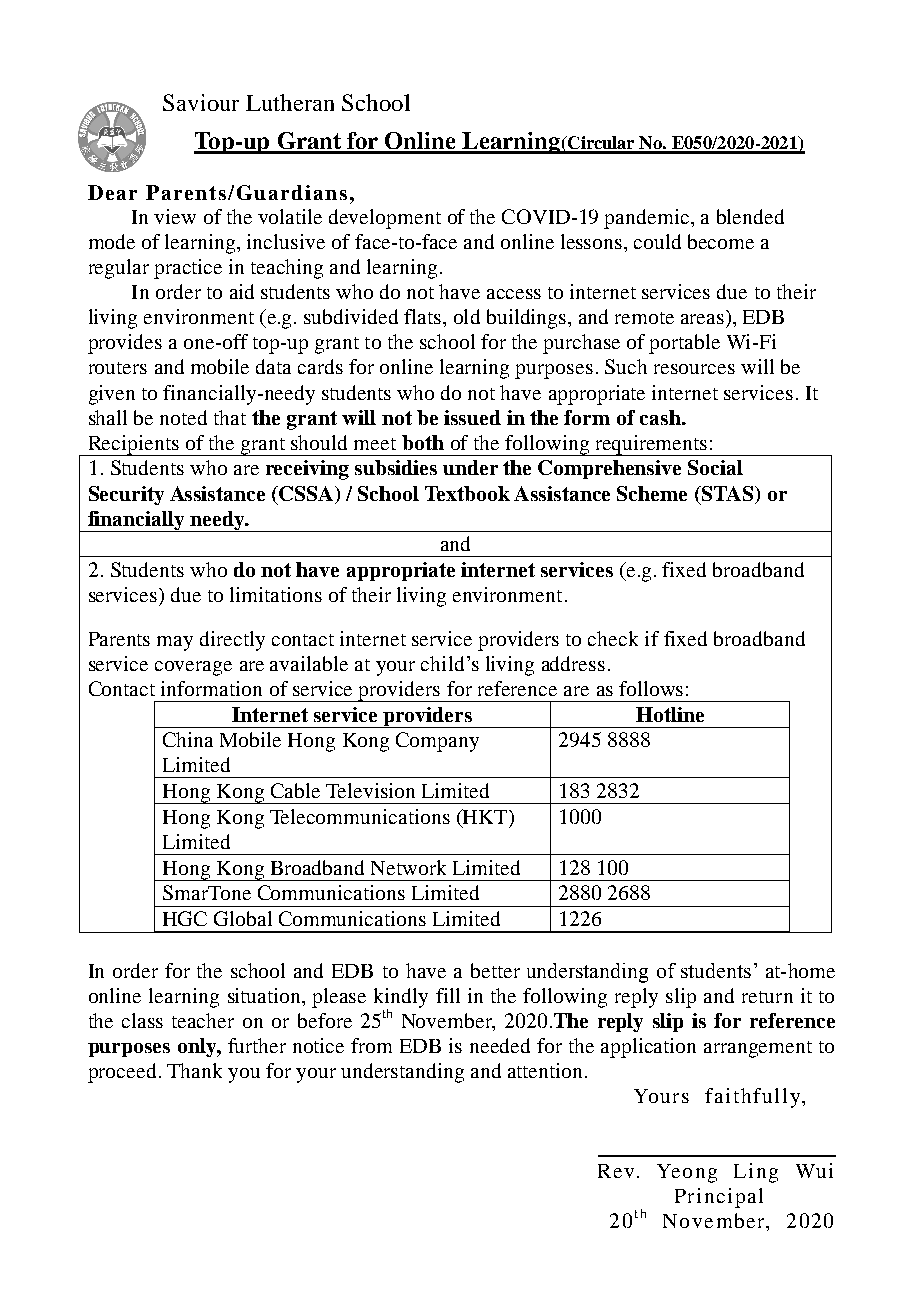 The width and height of the document is (924, 1308). I want to click on follows, so click(651, 688).
